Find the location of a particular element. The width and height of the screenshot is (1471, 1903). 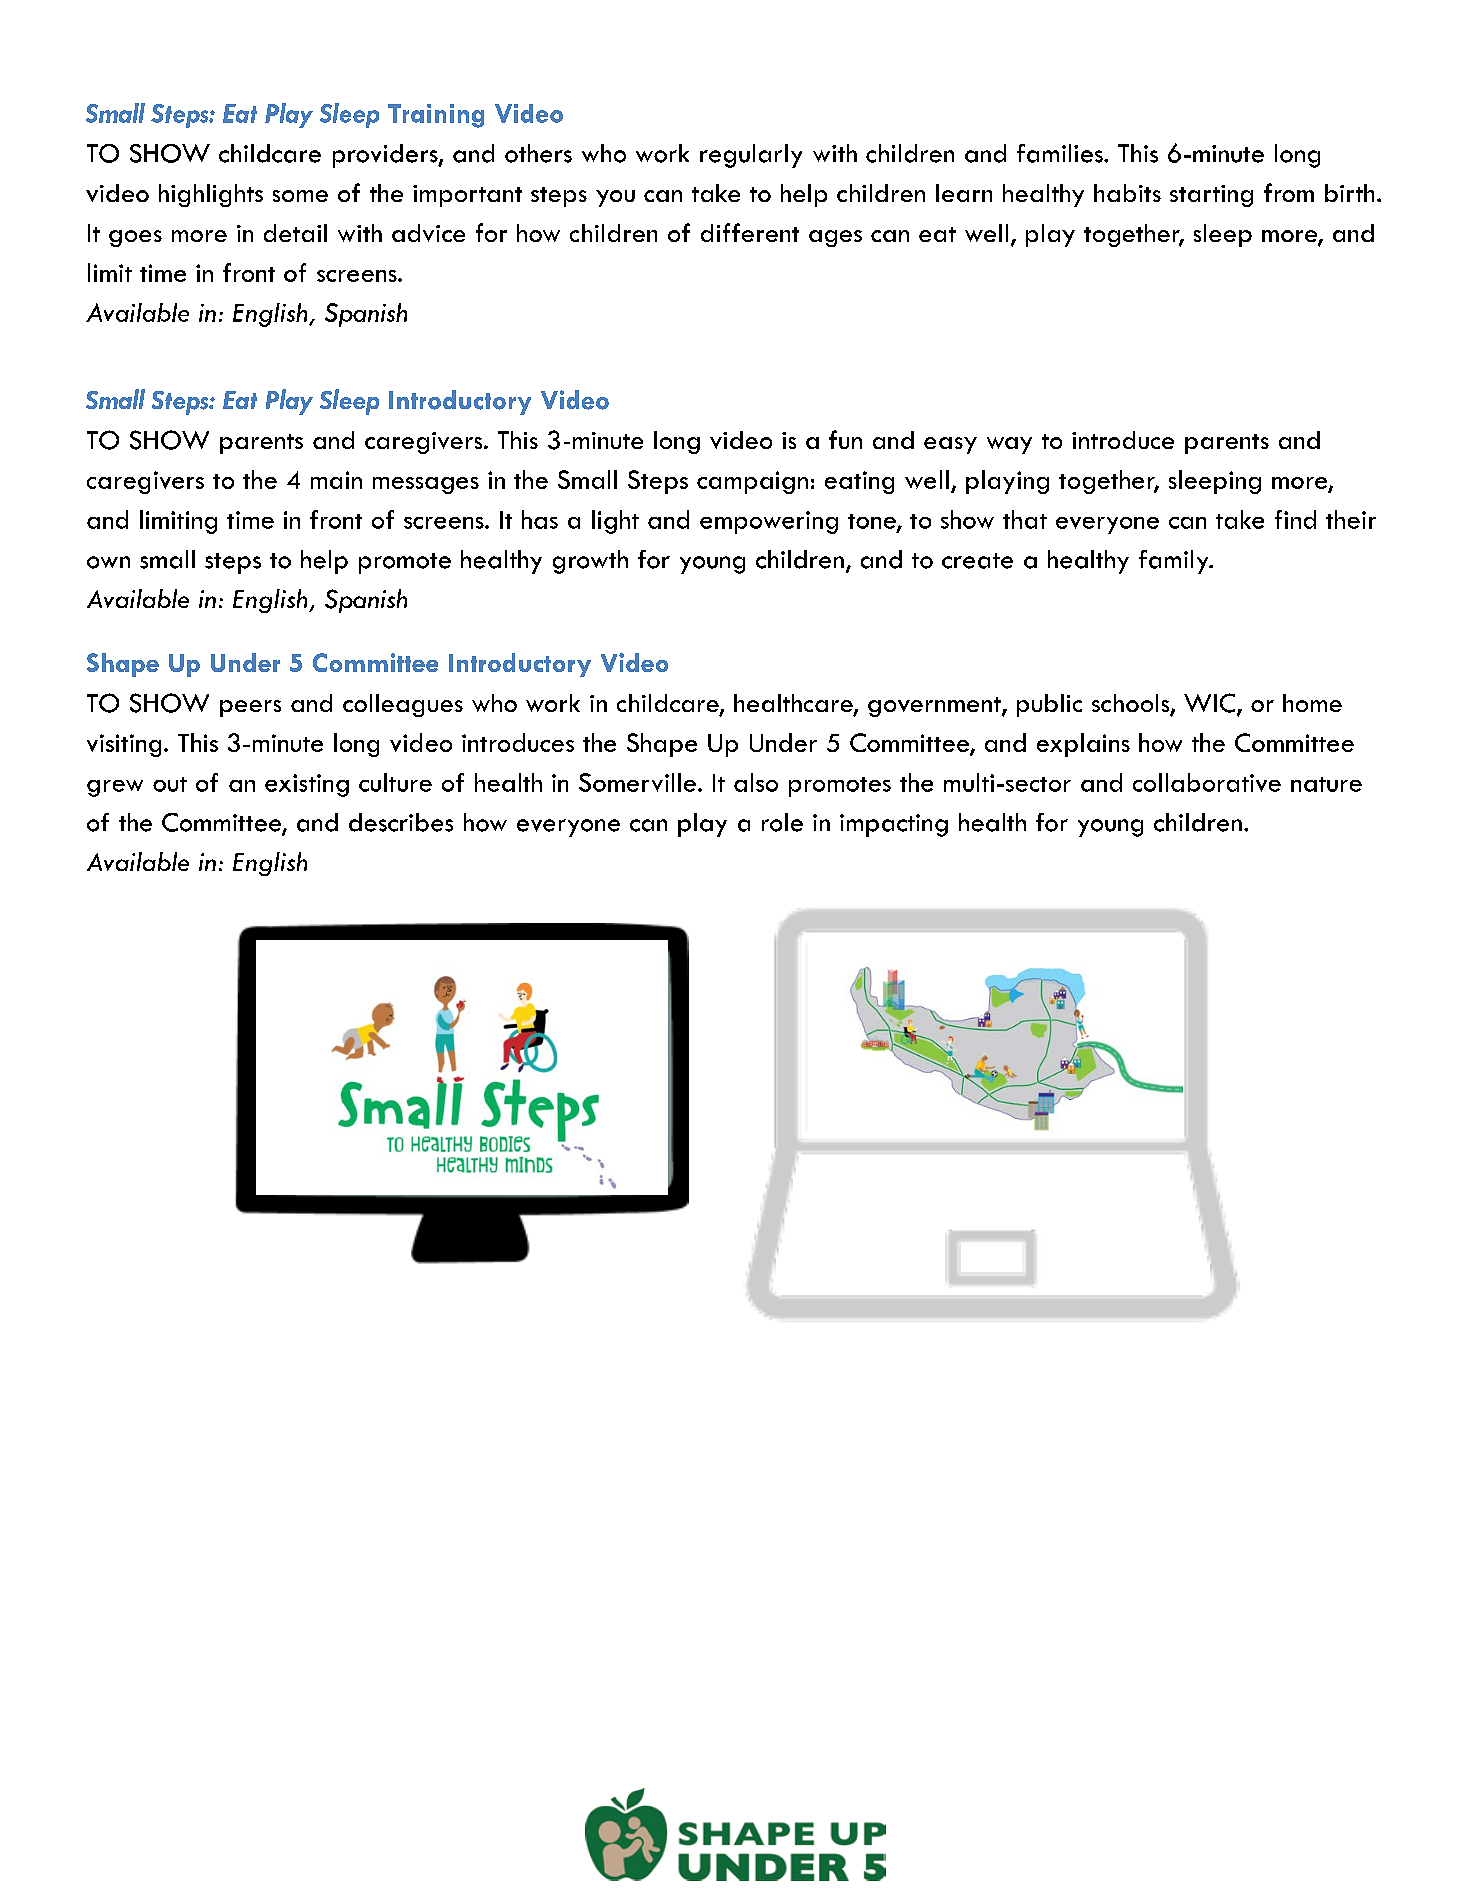

existing is located at coordinates (307, 785).
